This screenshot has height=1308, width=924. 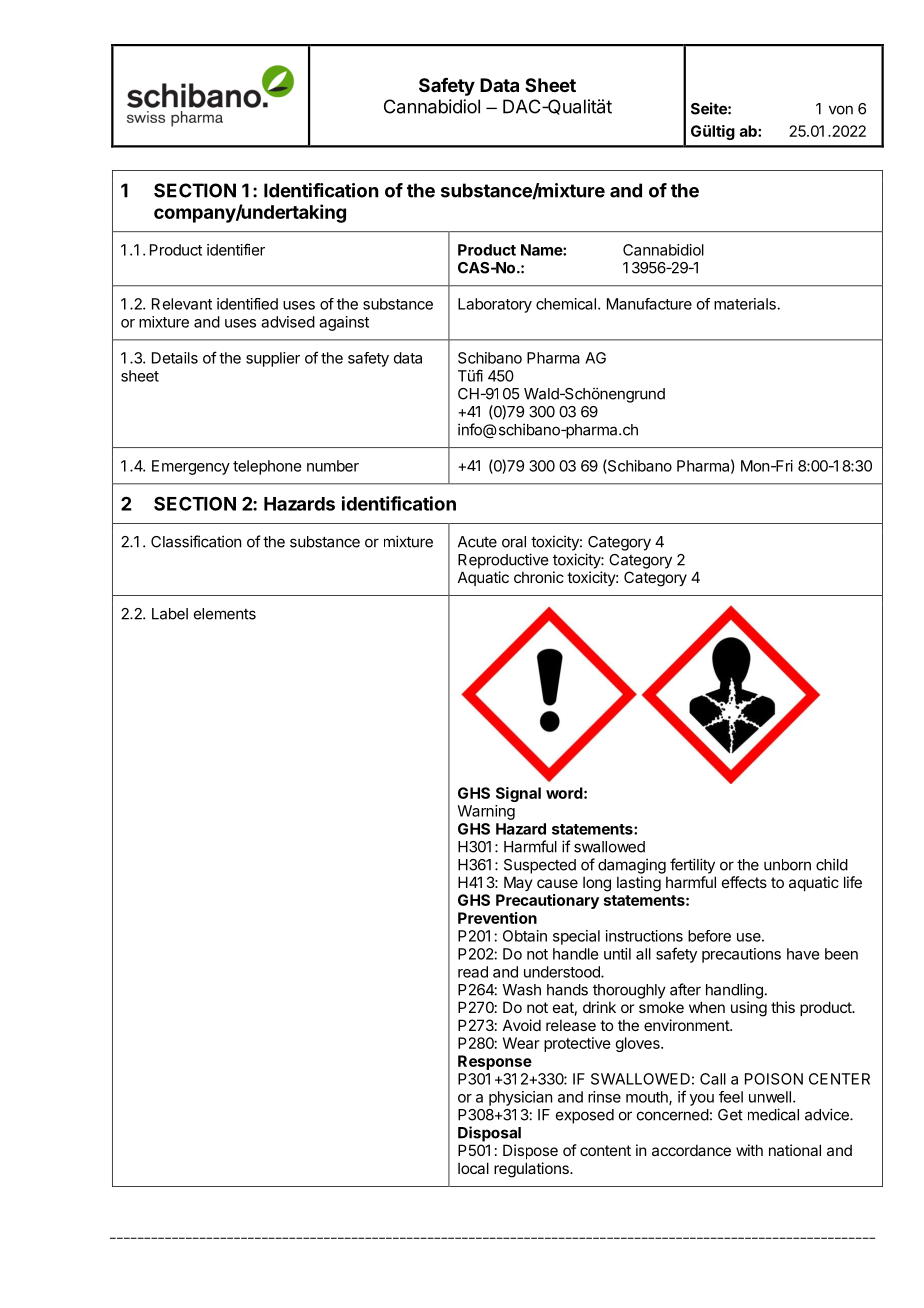 What do you see at coordinates (236, 249) in the screenshot?
I see `identifier` at bounding box center [236, 249].
